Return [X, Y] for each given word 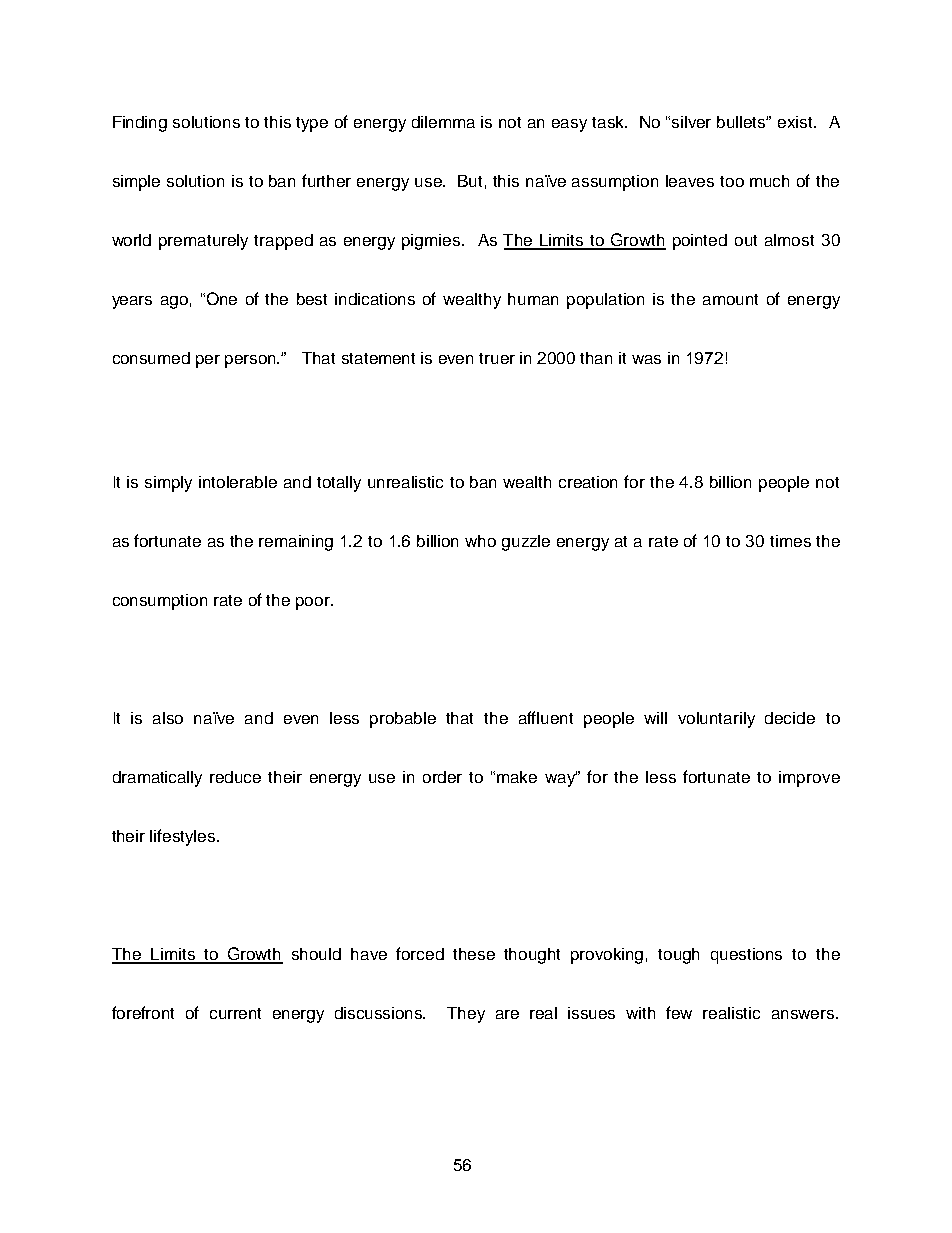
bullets [742, 122]
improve [809, 779]
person [252, 361]
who [480, 541]
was [646, 359]
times [790, 541]
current [235, 1013]
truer [497, 358]
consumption [160, 602]
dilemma [443, 122]
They [466, 1015]
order [442, 777]
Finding [140, 124]
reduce [235, 777]
